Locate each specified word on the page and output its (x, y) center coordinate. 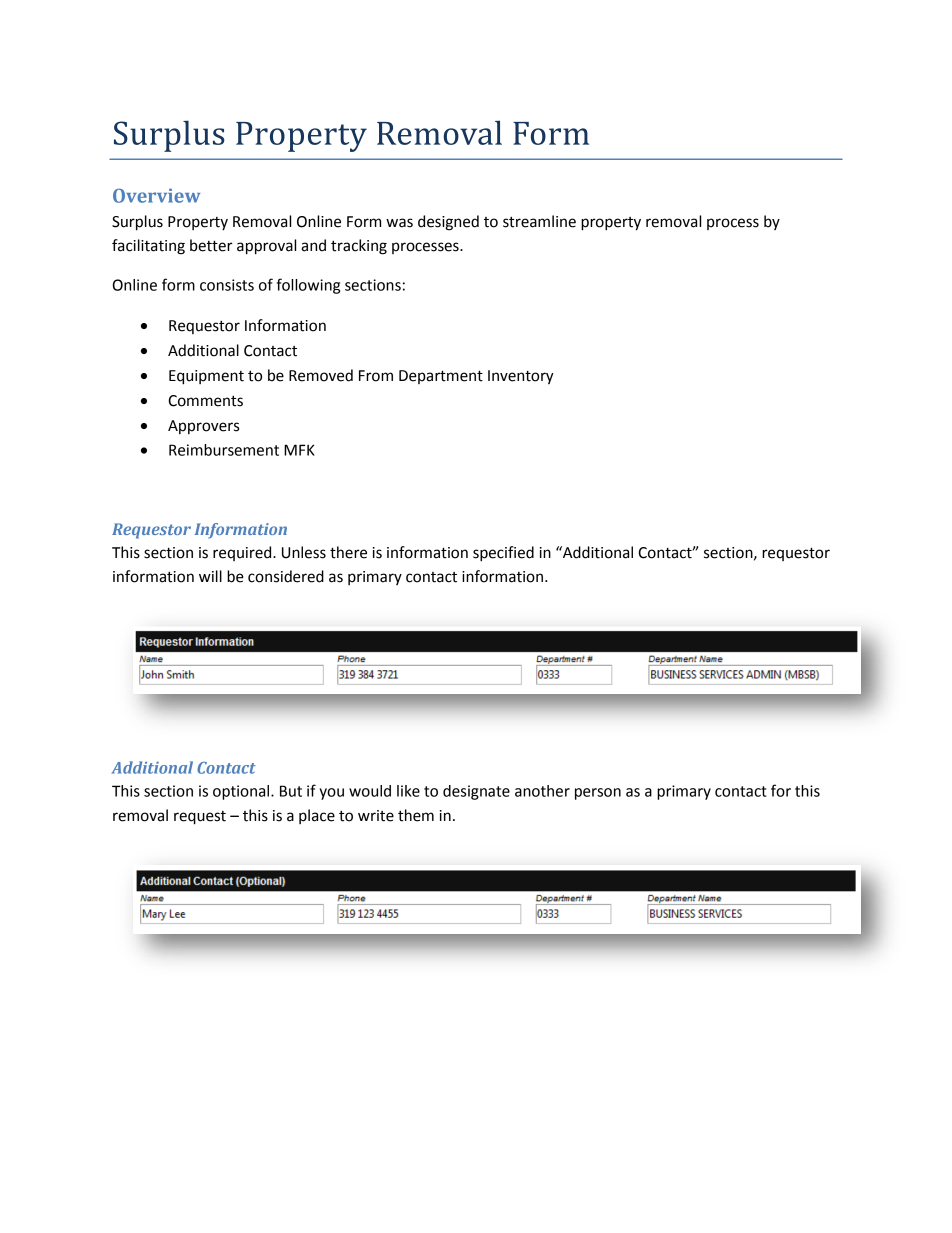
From (376, 376)
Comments (205, 401)
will (210, 576)
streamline (539, 221)
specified (503, 554)
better (211, 245)
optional (242, 792)
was (399, 223)
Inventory (521, 377)
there (348, 552)
